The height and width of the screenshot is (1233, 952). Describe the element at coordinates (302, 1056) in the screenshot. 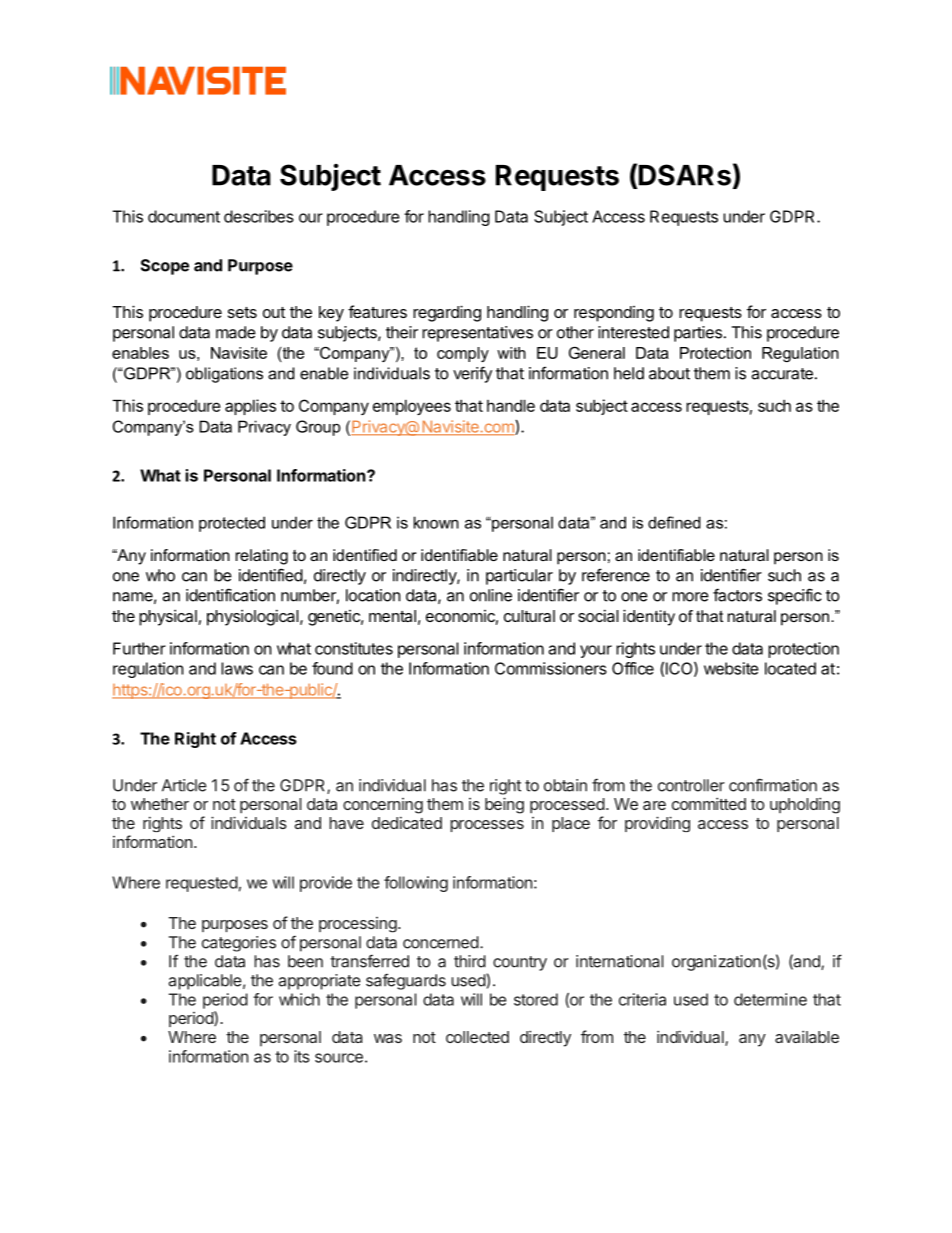

I see `its` at that location.
